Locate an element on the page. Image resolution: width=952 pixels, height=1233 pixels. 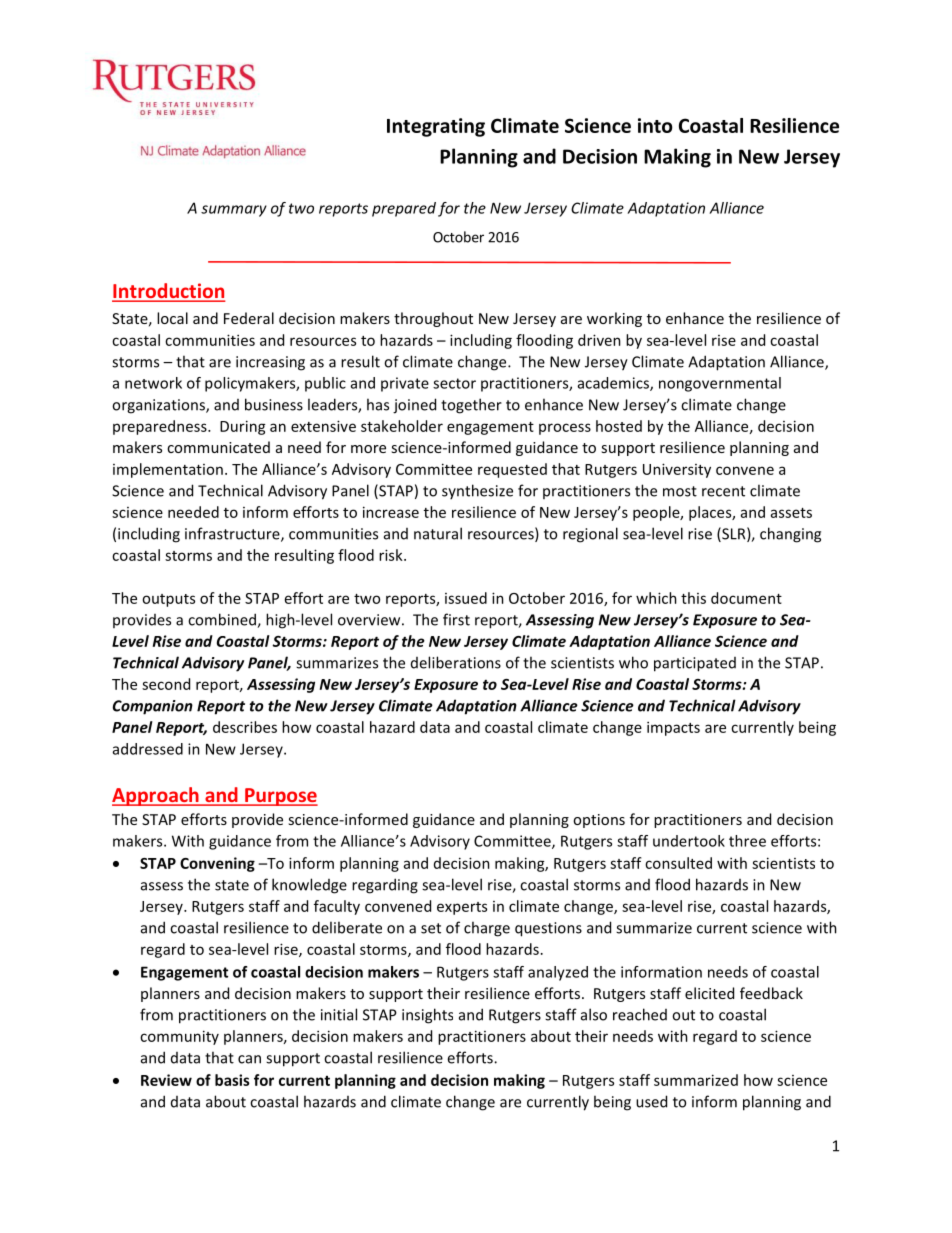
insights is located at coordinates (427, 1016).
